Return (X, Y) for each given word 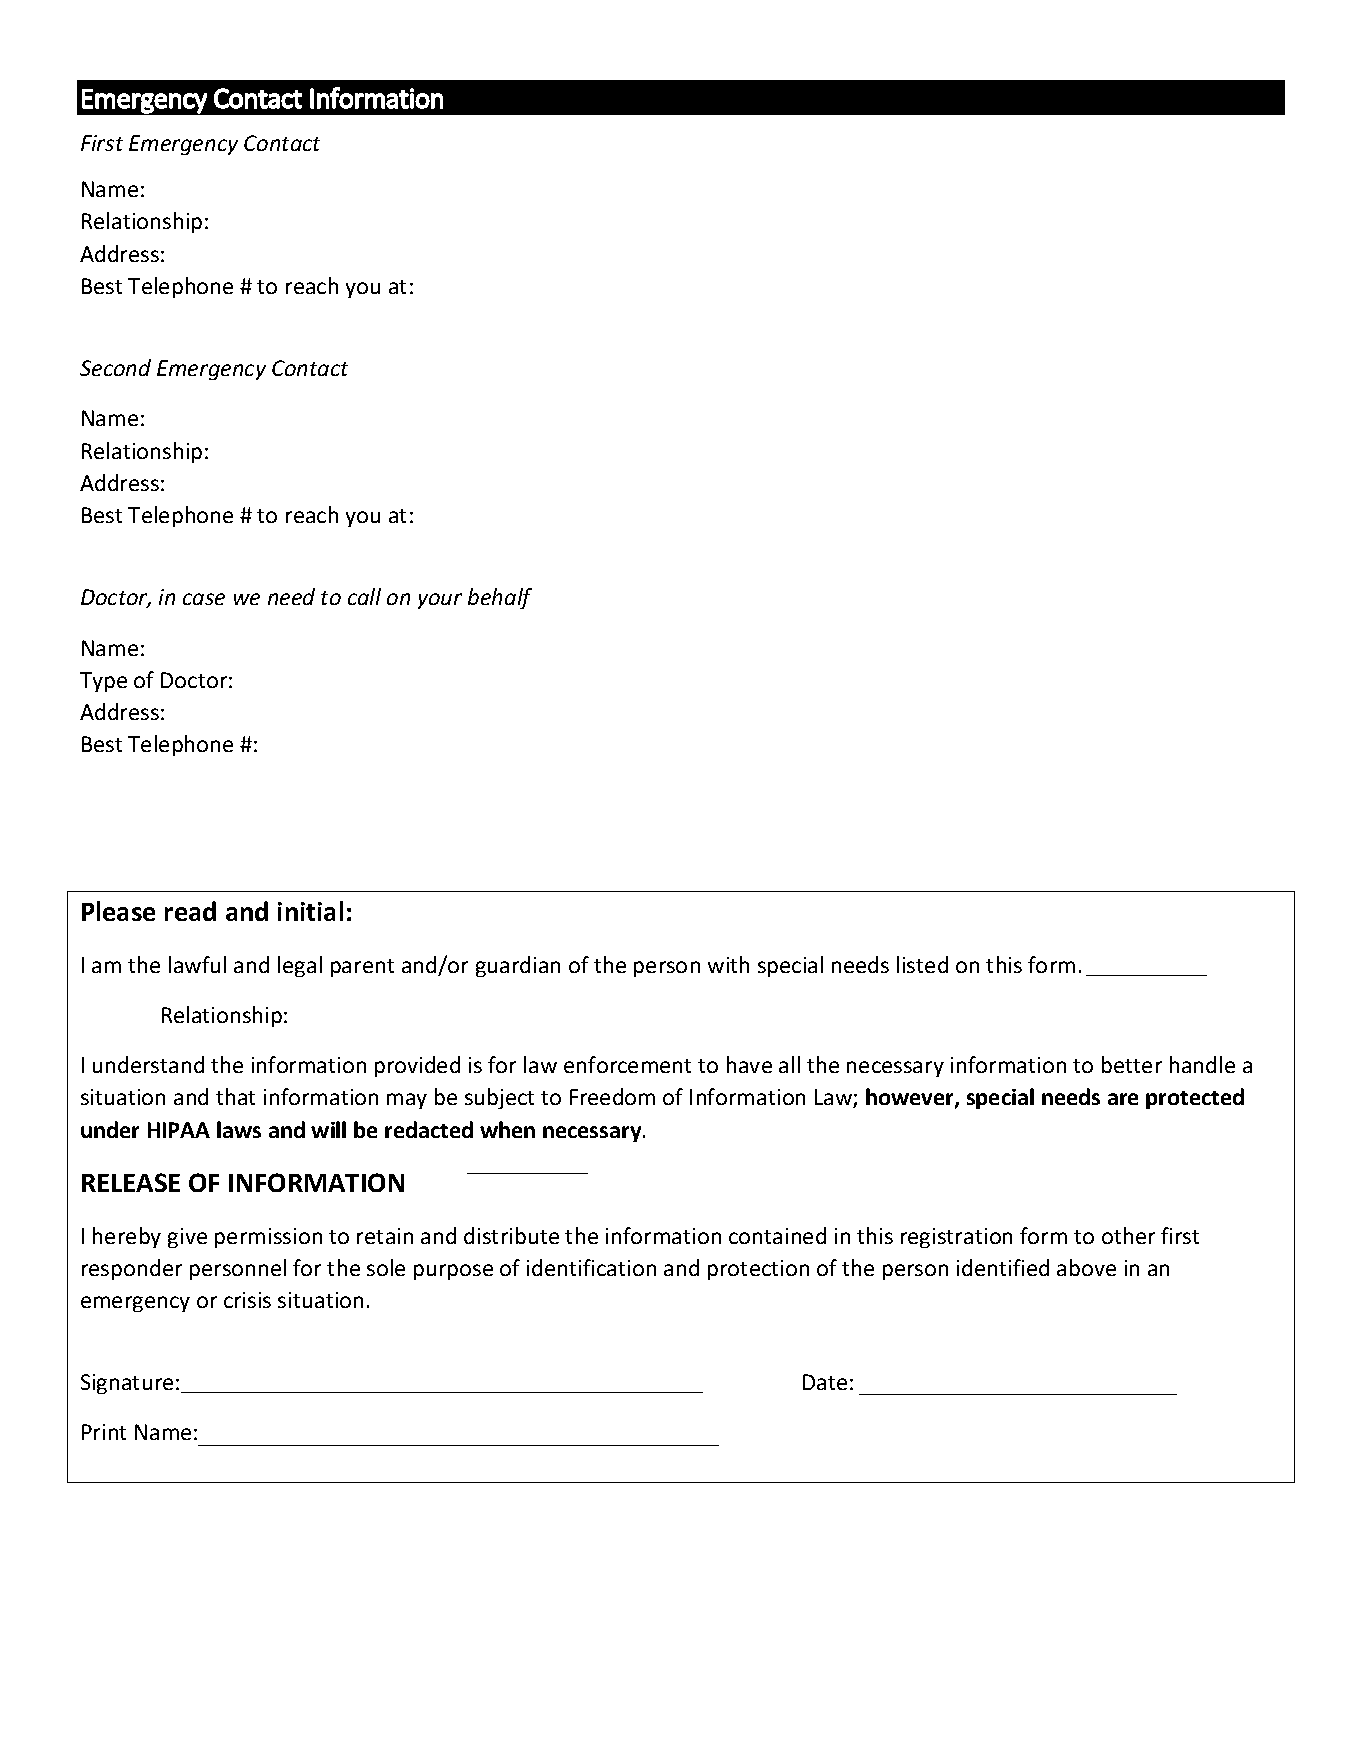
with (728, 964)
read (190, 911)
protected (1195, 1098)
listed (922, 964)
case (204, 599)
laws (239, 1129)
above (1086, 1267)
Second (115, 367)
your (440, 601)
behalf (500, 598)
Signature (127, 1384)
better (1132, 1064)
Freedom (612, 1096)
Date (825, 1382)
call (364, 596)
